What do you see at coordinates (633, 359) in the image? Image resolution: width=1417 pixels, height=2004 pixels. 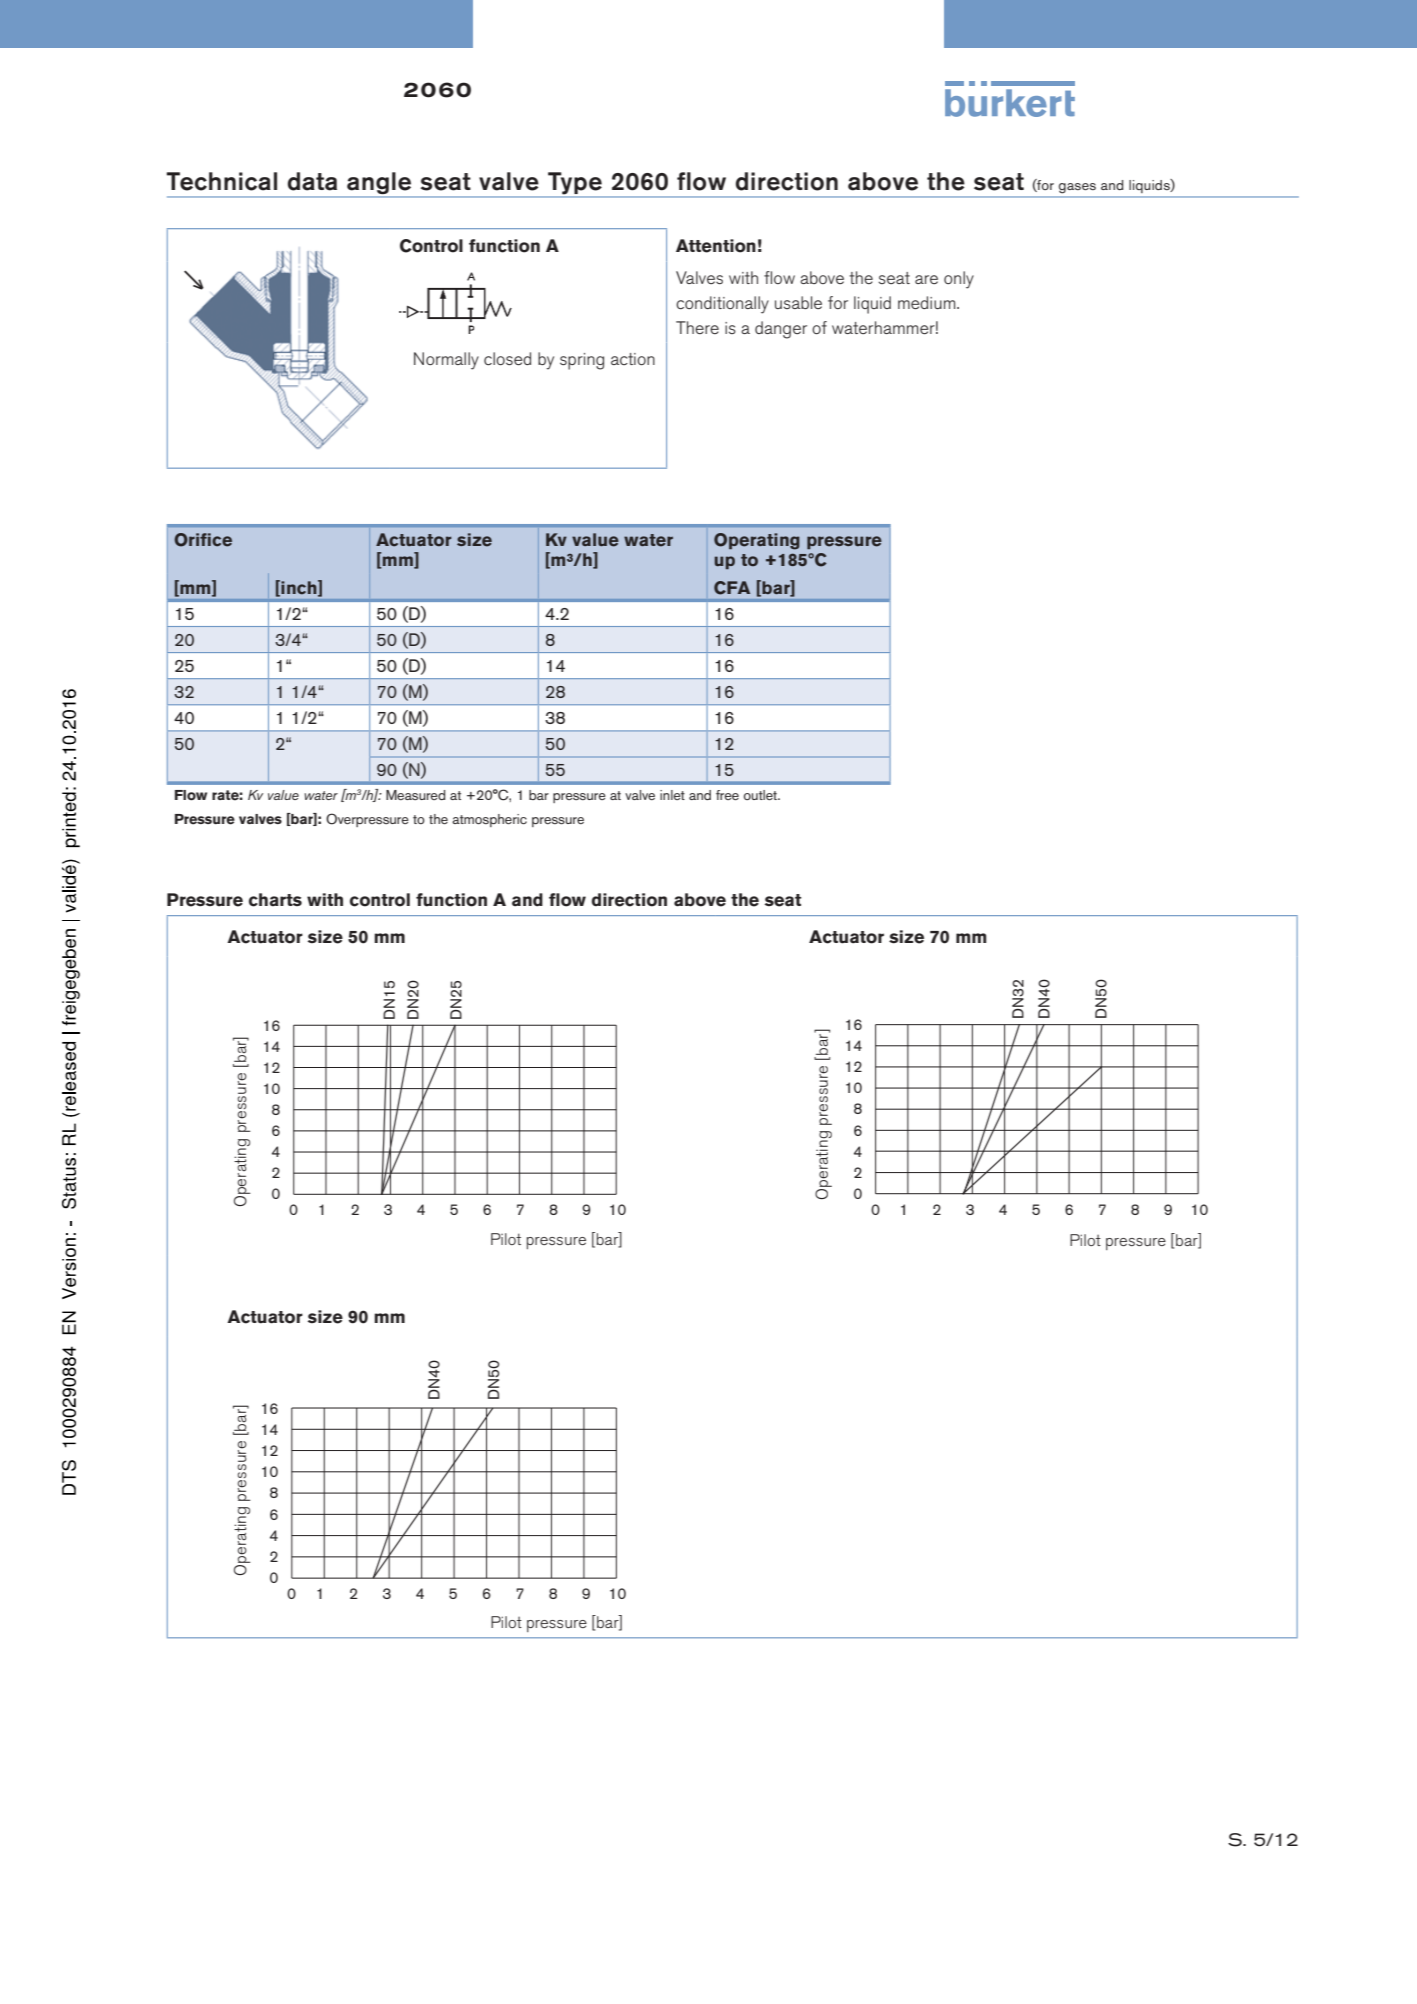 I see `action` at bounding box center [633, 359].
